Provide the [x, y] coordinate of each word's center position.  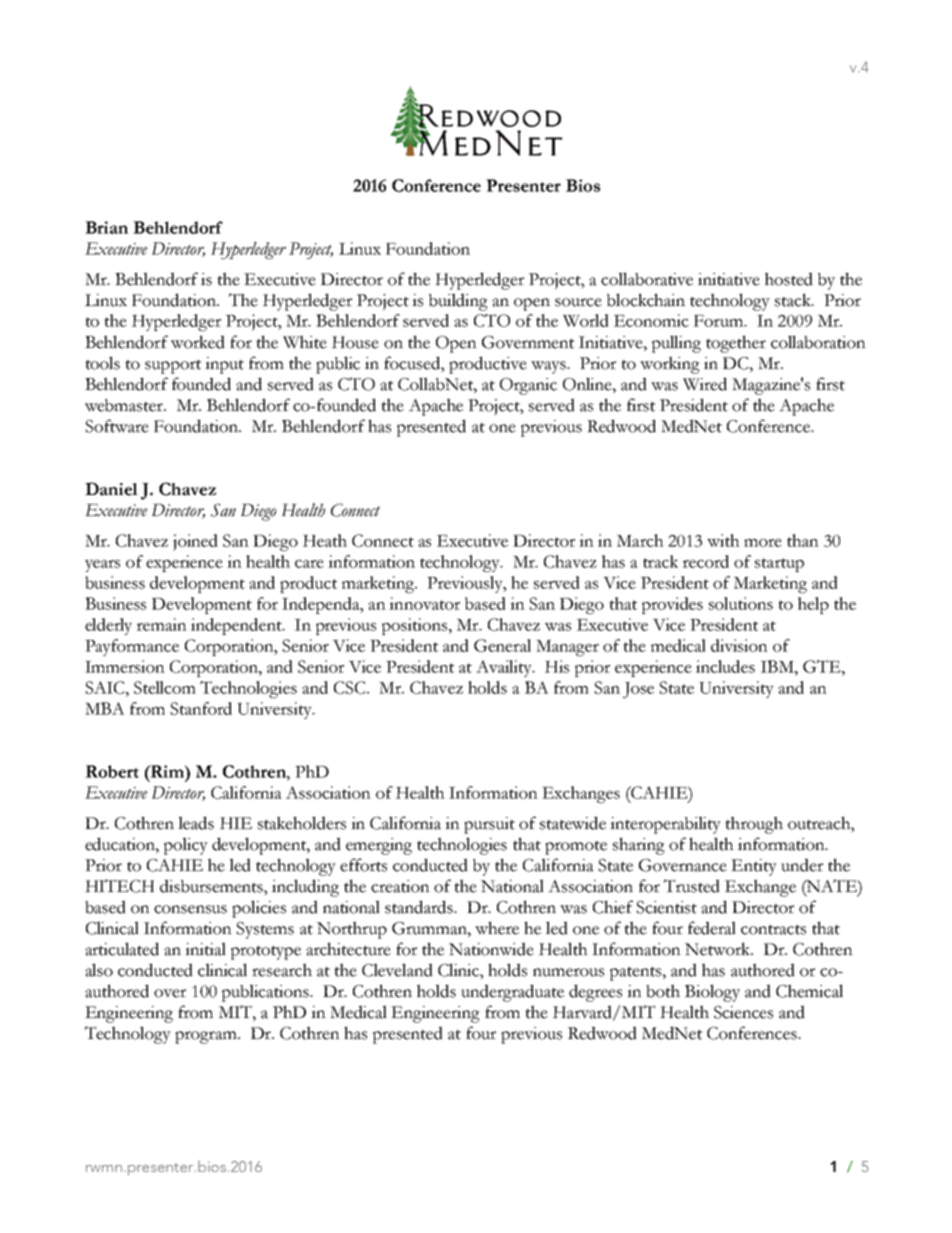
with [723, 540]
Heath [325, 540]
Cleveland [397, 970]
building [458, 302]
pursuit [489, 825]
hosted [789, 279]
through [754, 825]
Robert [112, 771]
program [207, 1037]
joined [195, 542]
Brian [106, 227]
